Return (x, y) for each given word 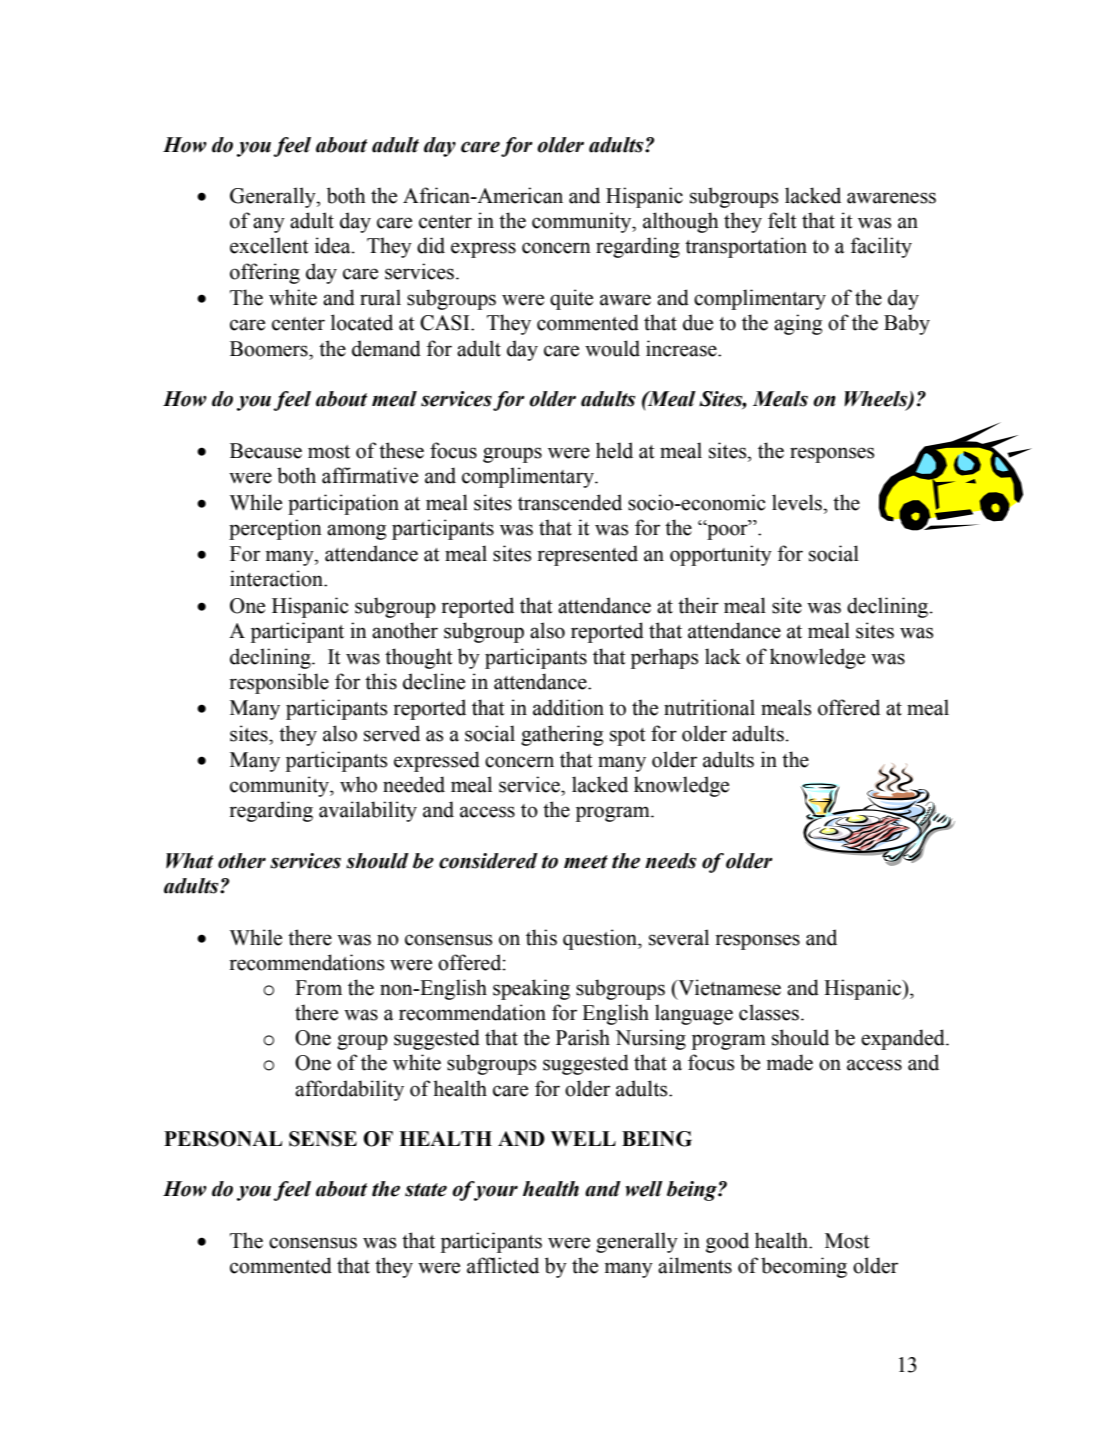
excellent (269, 245)
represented (587, 555)
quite (571, 299)
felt (782, 220)
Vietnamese (728, 987)
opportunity (721, 555)
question (601, 939)
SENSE (323, 1139)
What (189, 861)
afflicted (503, 1265)
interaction (278, 578)
